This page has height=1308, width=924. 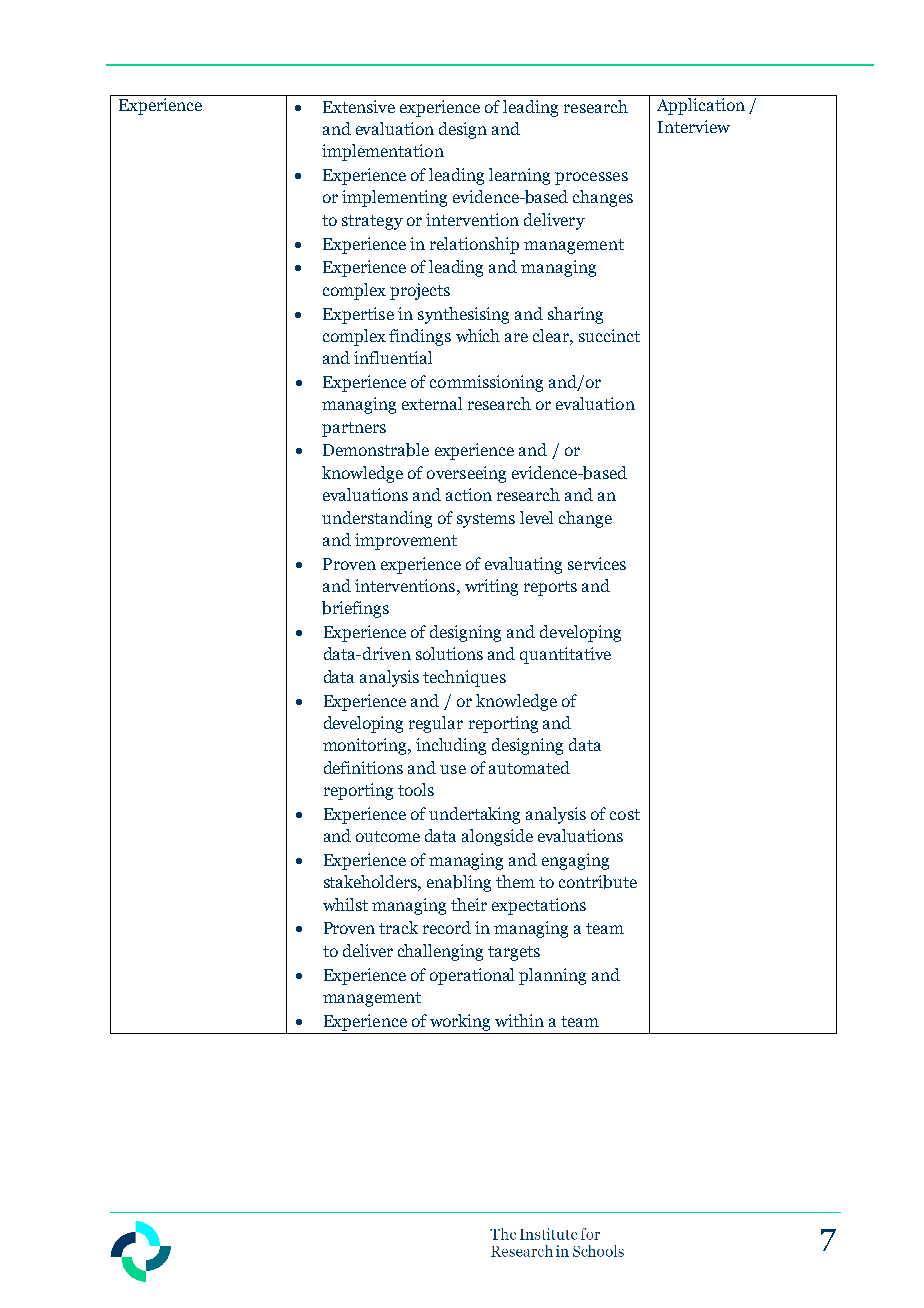 I want to click on commissioning, so click(x=486, y=383).
